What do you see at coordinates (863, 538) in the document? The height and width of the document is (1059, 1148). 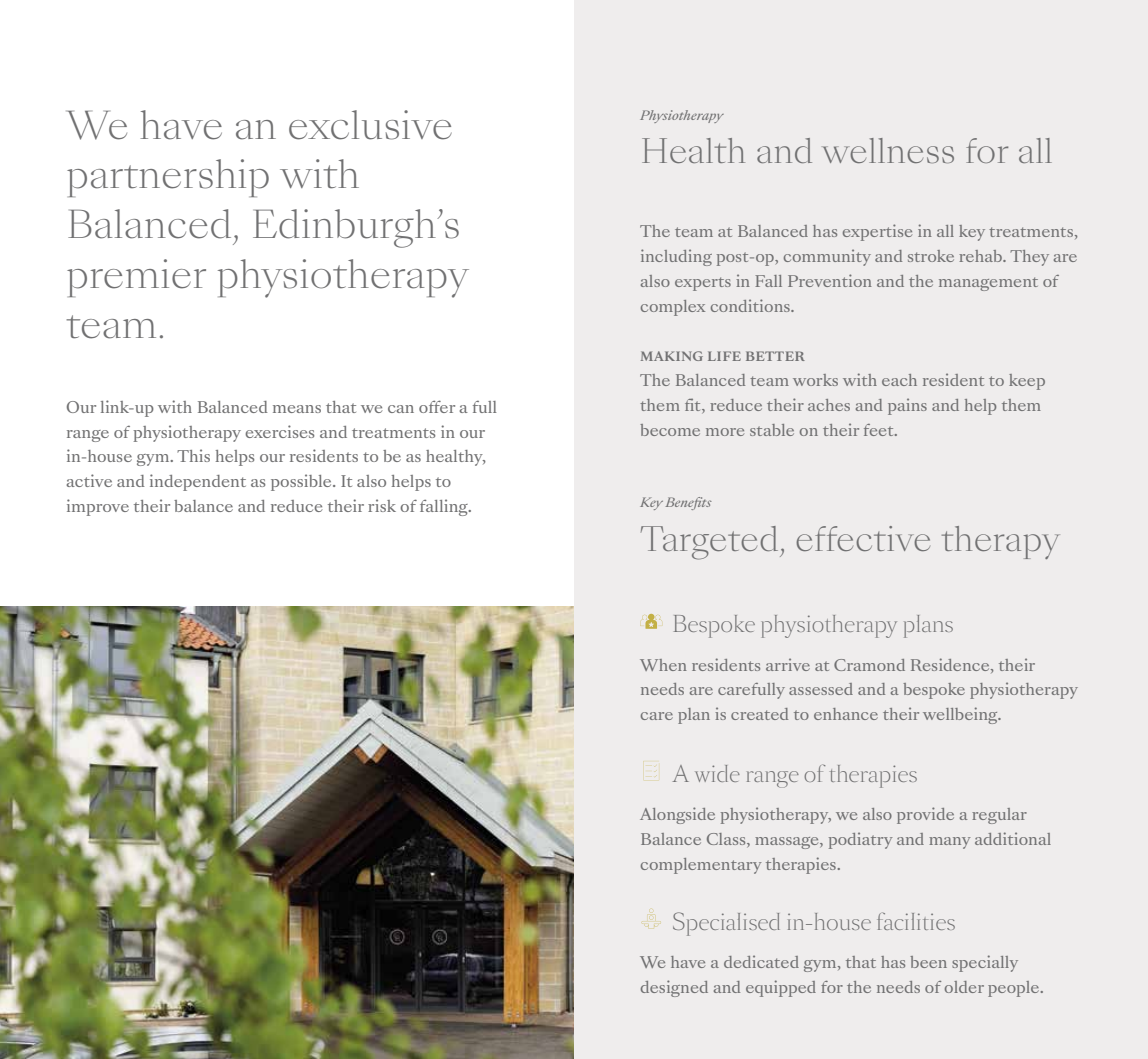 I see `effective` at bounding box center [863, 538].
